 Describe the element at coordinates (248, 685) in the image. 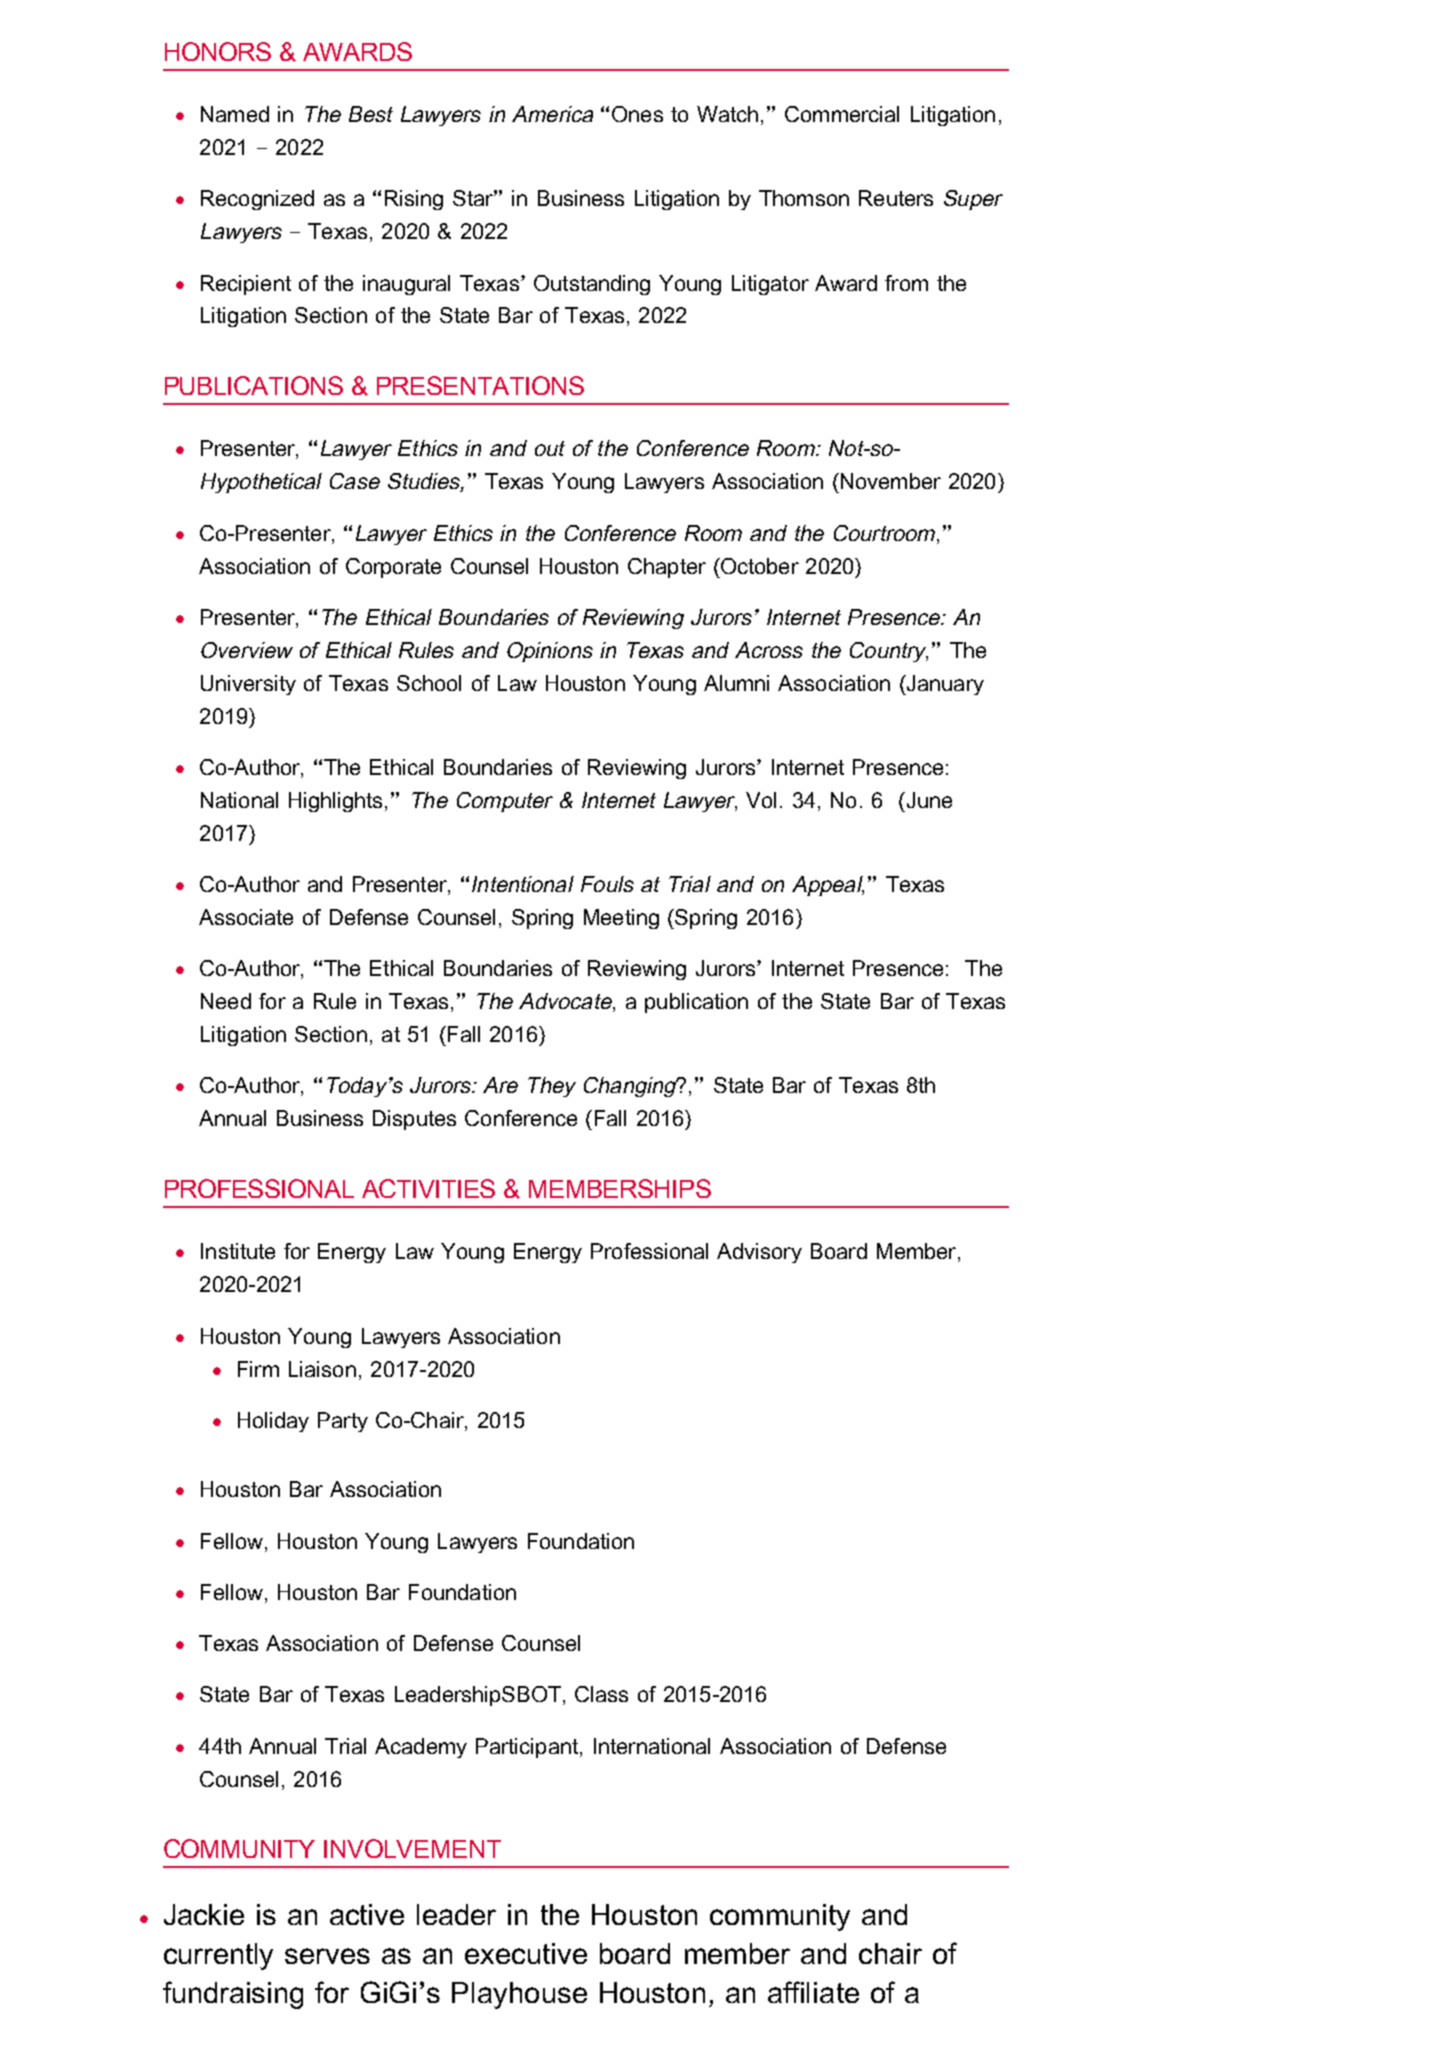

I see `University` at that location.
